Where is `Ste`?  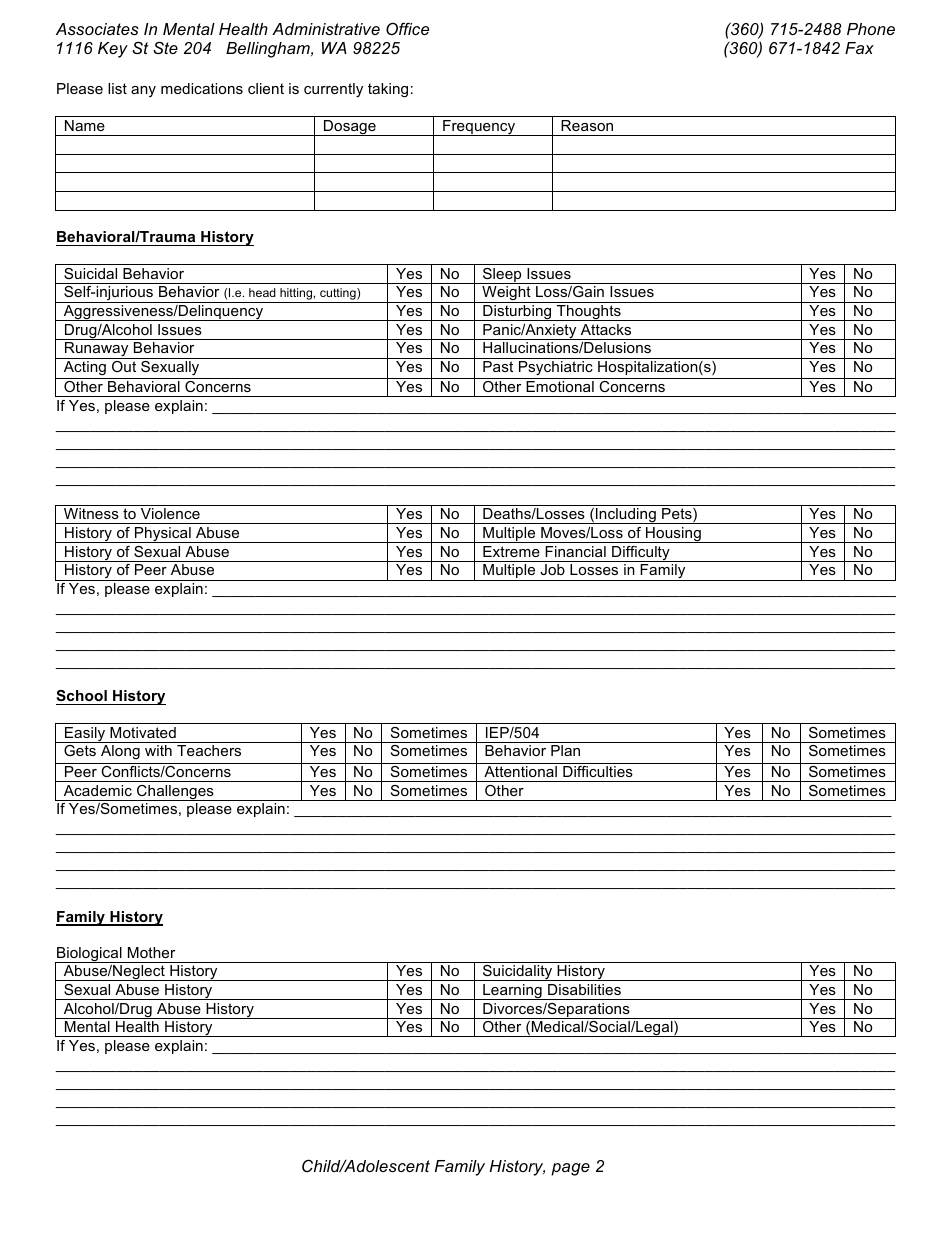
Ste is located at coordinates (165, 47).
